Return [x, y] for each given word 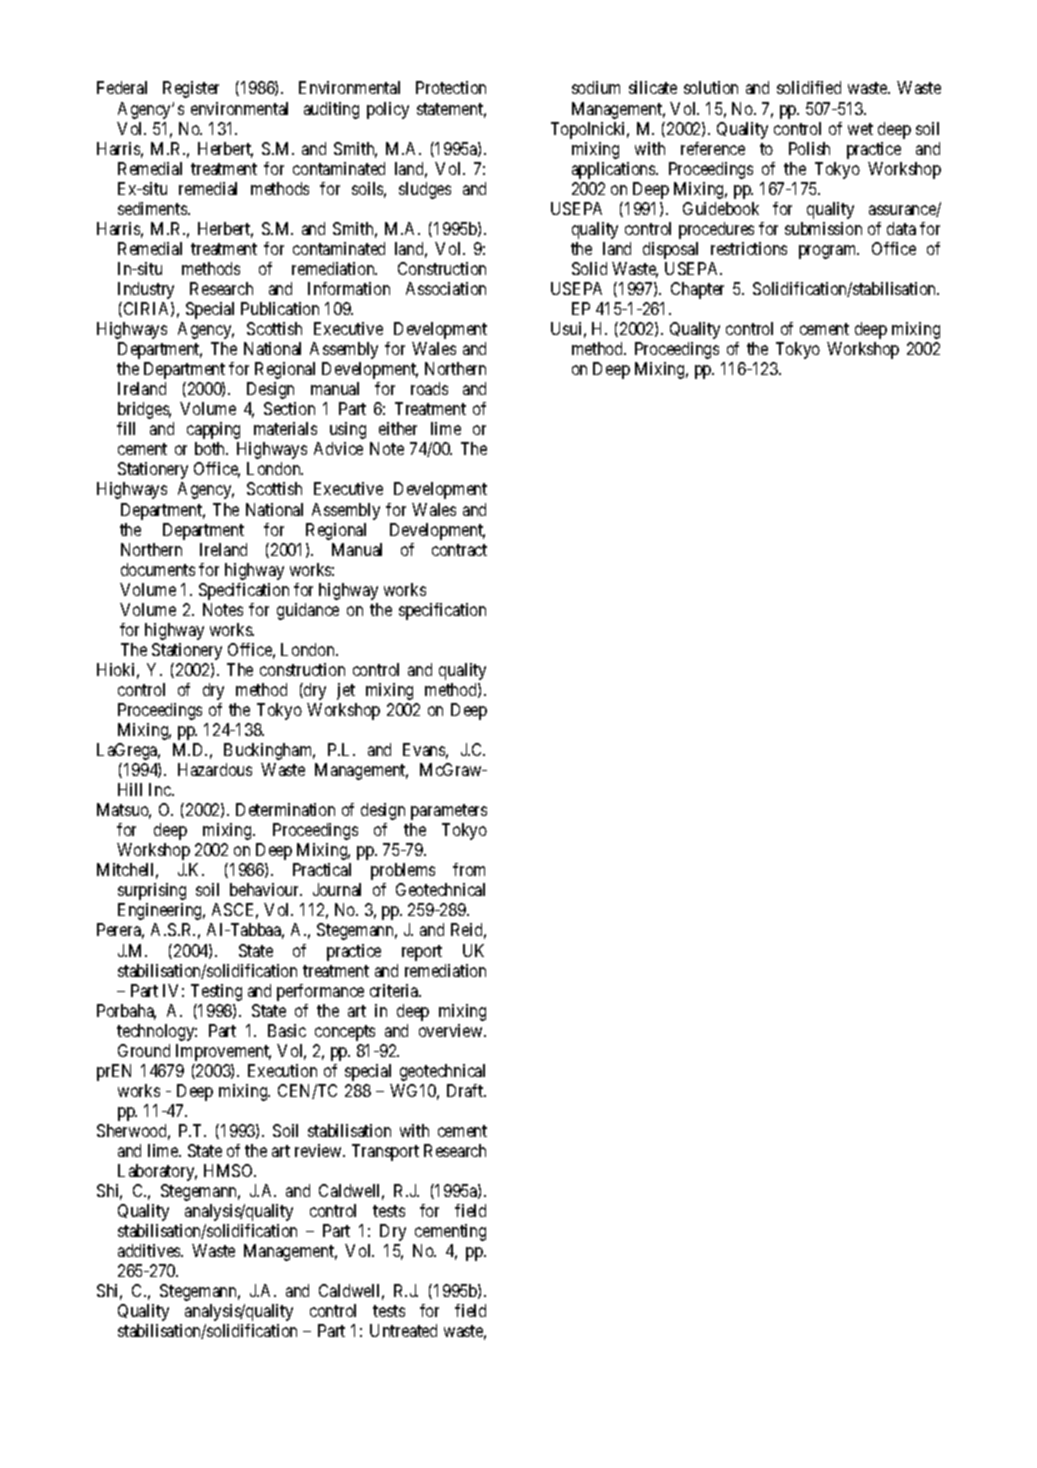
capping [213, 430]
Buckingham [269, 751]
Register [191, 89]
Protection [451, 87]
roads [429, 388]
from [469, 869]
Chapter [697, 290]
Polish [809, 148]
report [422, 953]
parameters [449, 812]
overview [452, 1030]
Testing [216, 992]
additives [150, 1250]
